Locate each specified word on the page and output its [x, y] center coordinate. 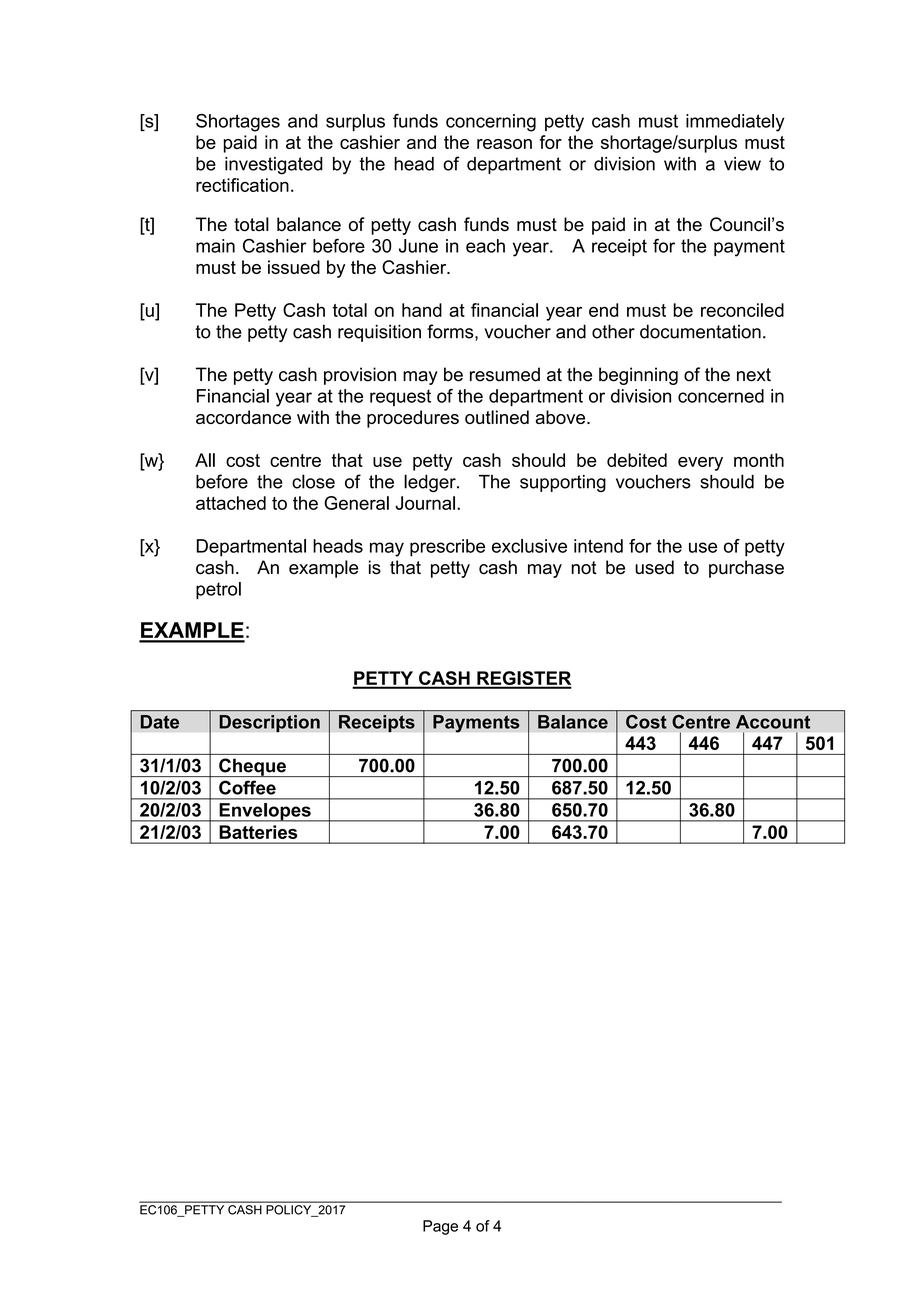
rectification [242, 185]
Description [269, 723]
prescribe [447, 548]
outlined [497, 417]
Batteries [258, 832]
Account [773, 722]
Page [440, 1227]
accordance [243, 417]
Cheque [252, 767]
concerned [721, 396]
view [742, 164]
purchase [746, 569]
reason [504, 144]
